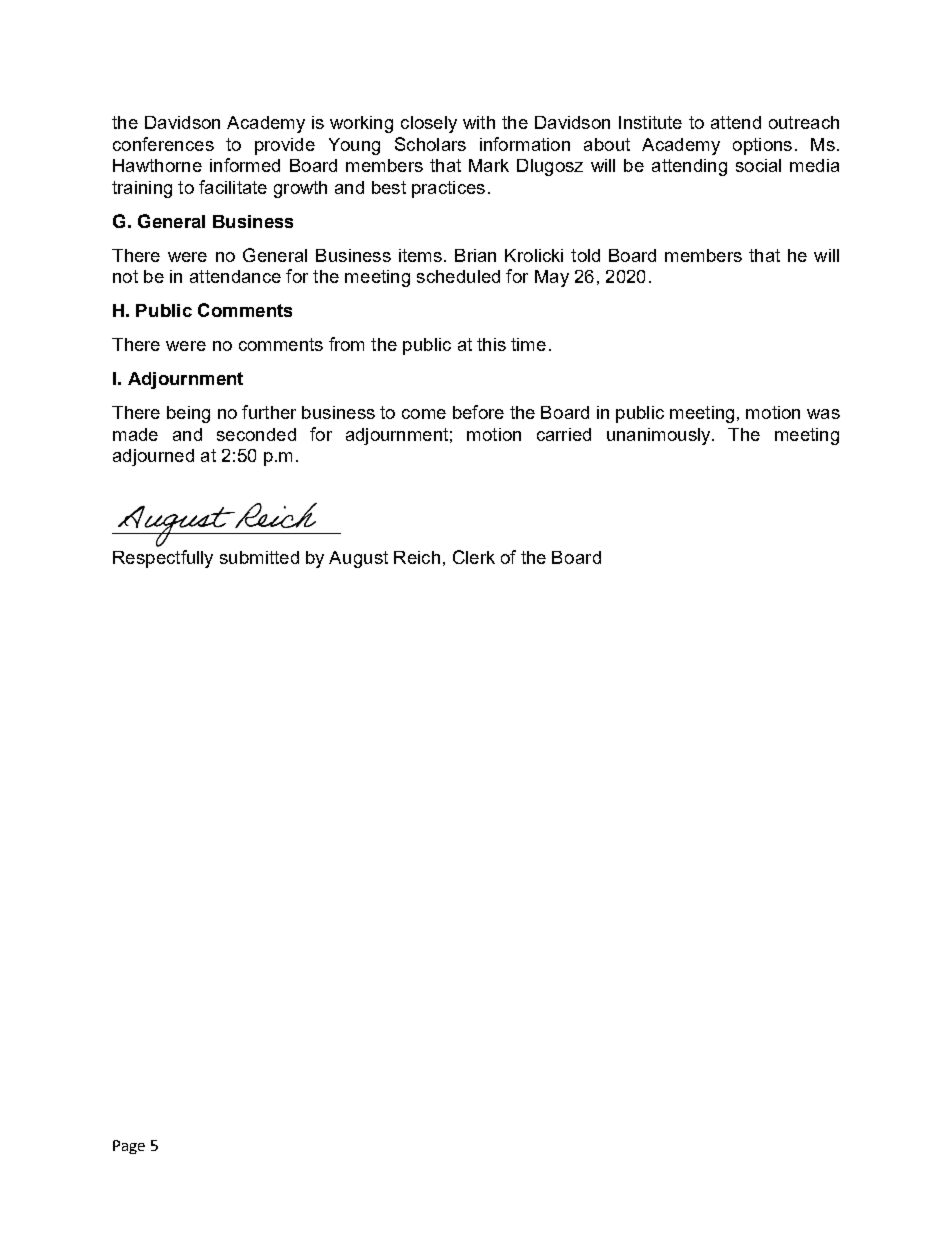 This screenshot has width=952, height=1233. I want to click on Page, so click(129, 1147).
